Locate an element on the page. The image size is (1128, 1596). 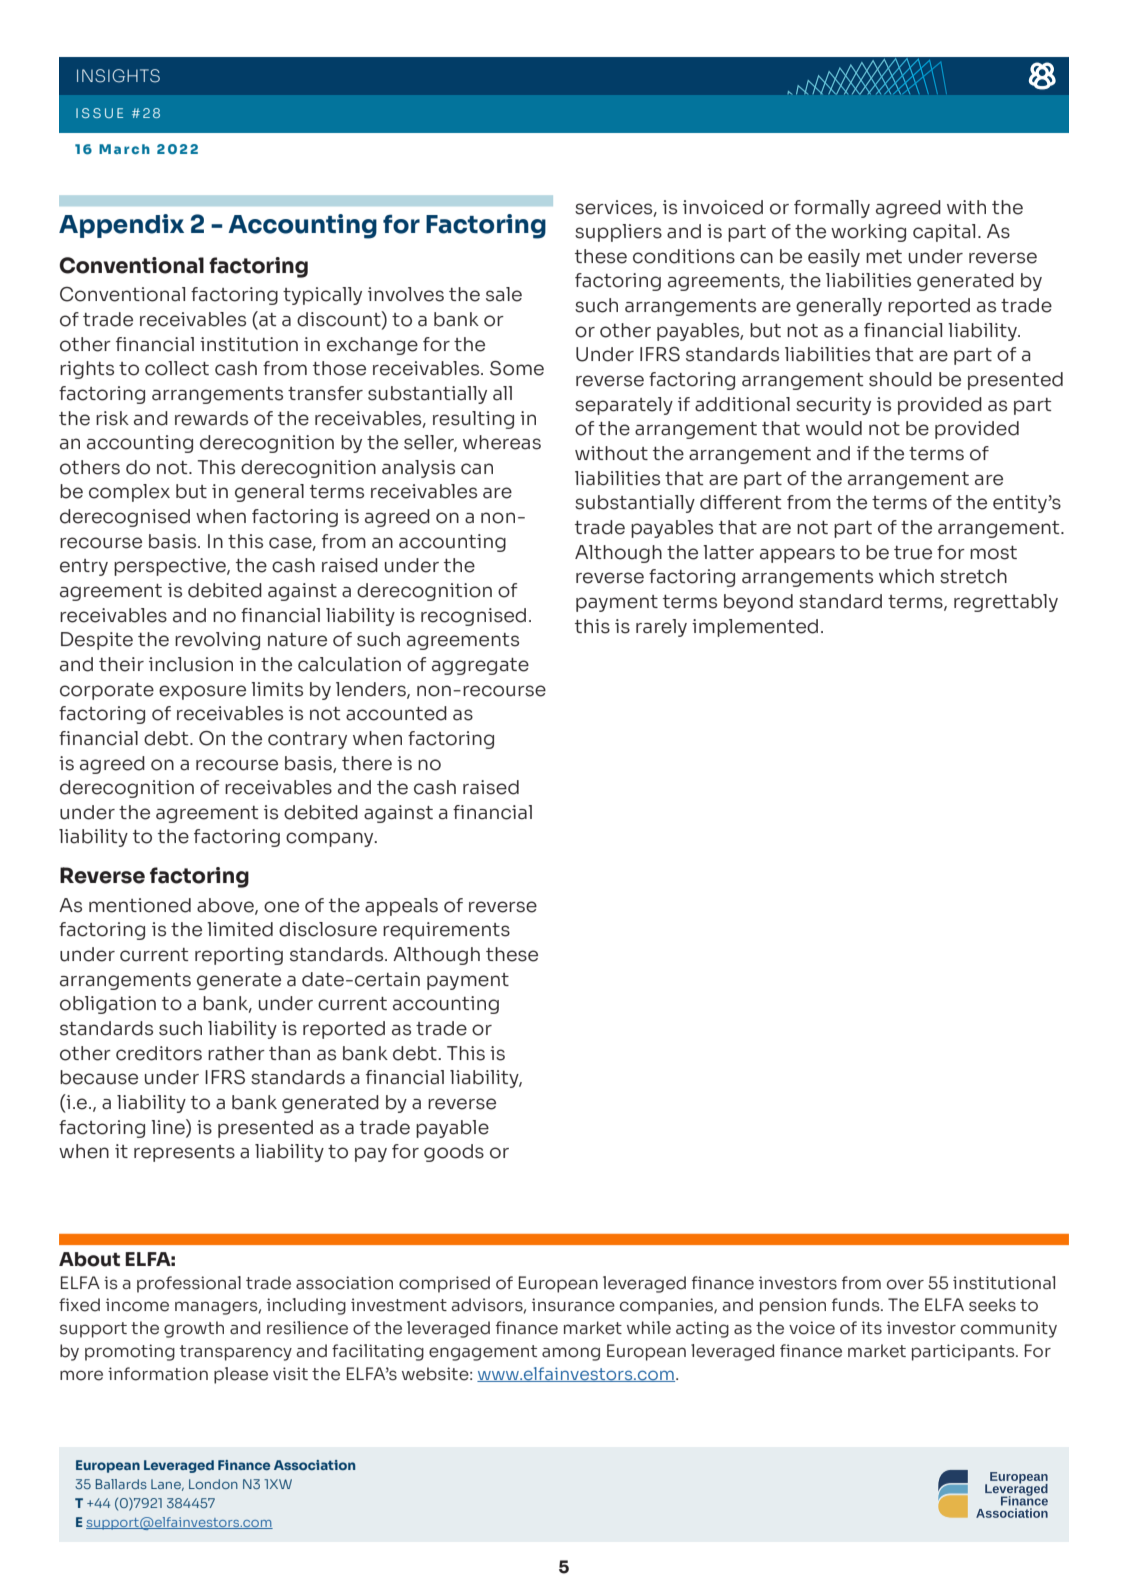
funds is located at coordinates (857, 1305).
